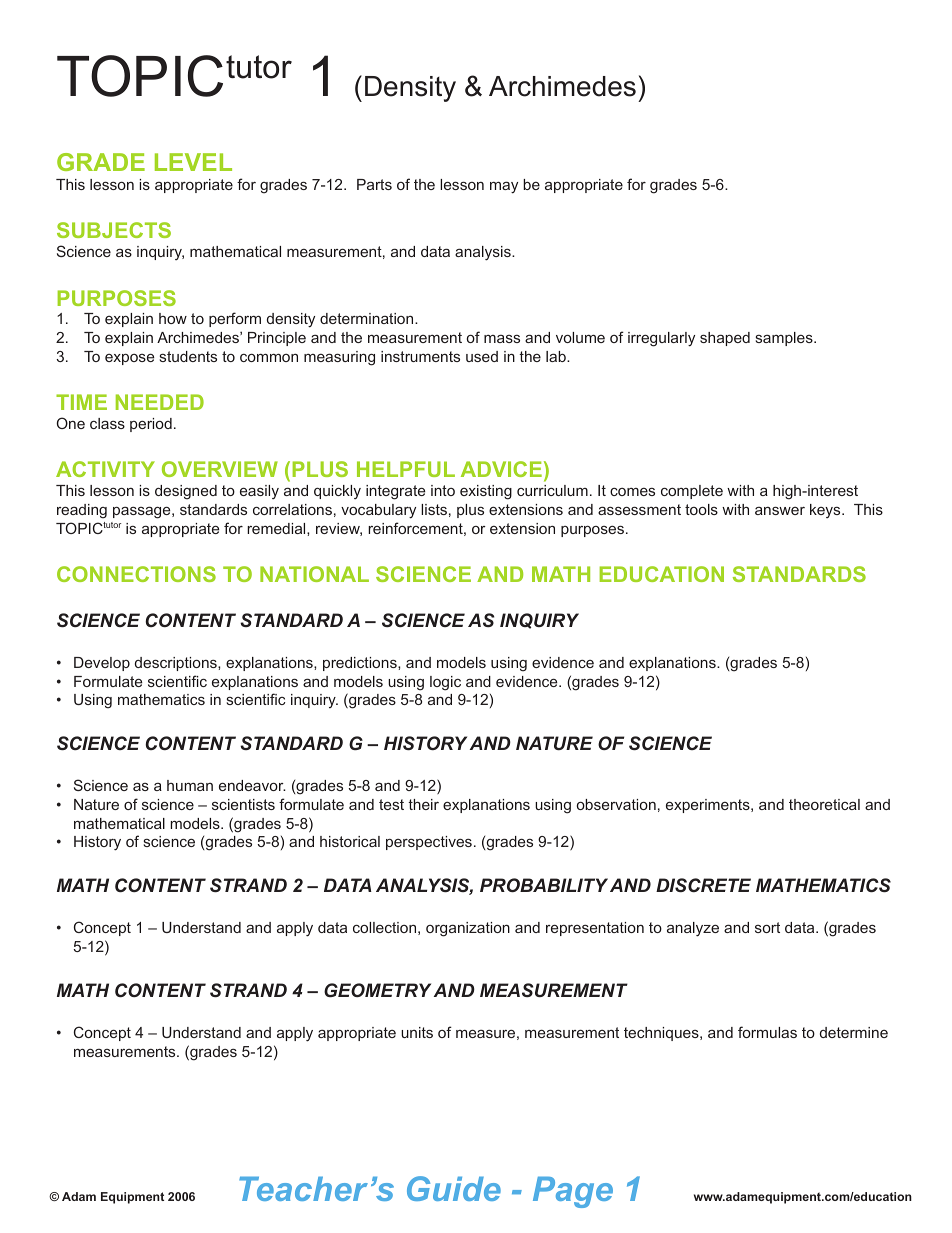 This page has height=1233, width=952. I want to click on samples, so click(785, 339).
